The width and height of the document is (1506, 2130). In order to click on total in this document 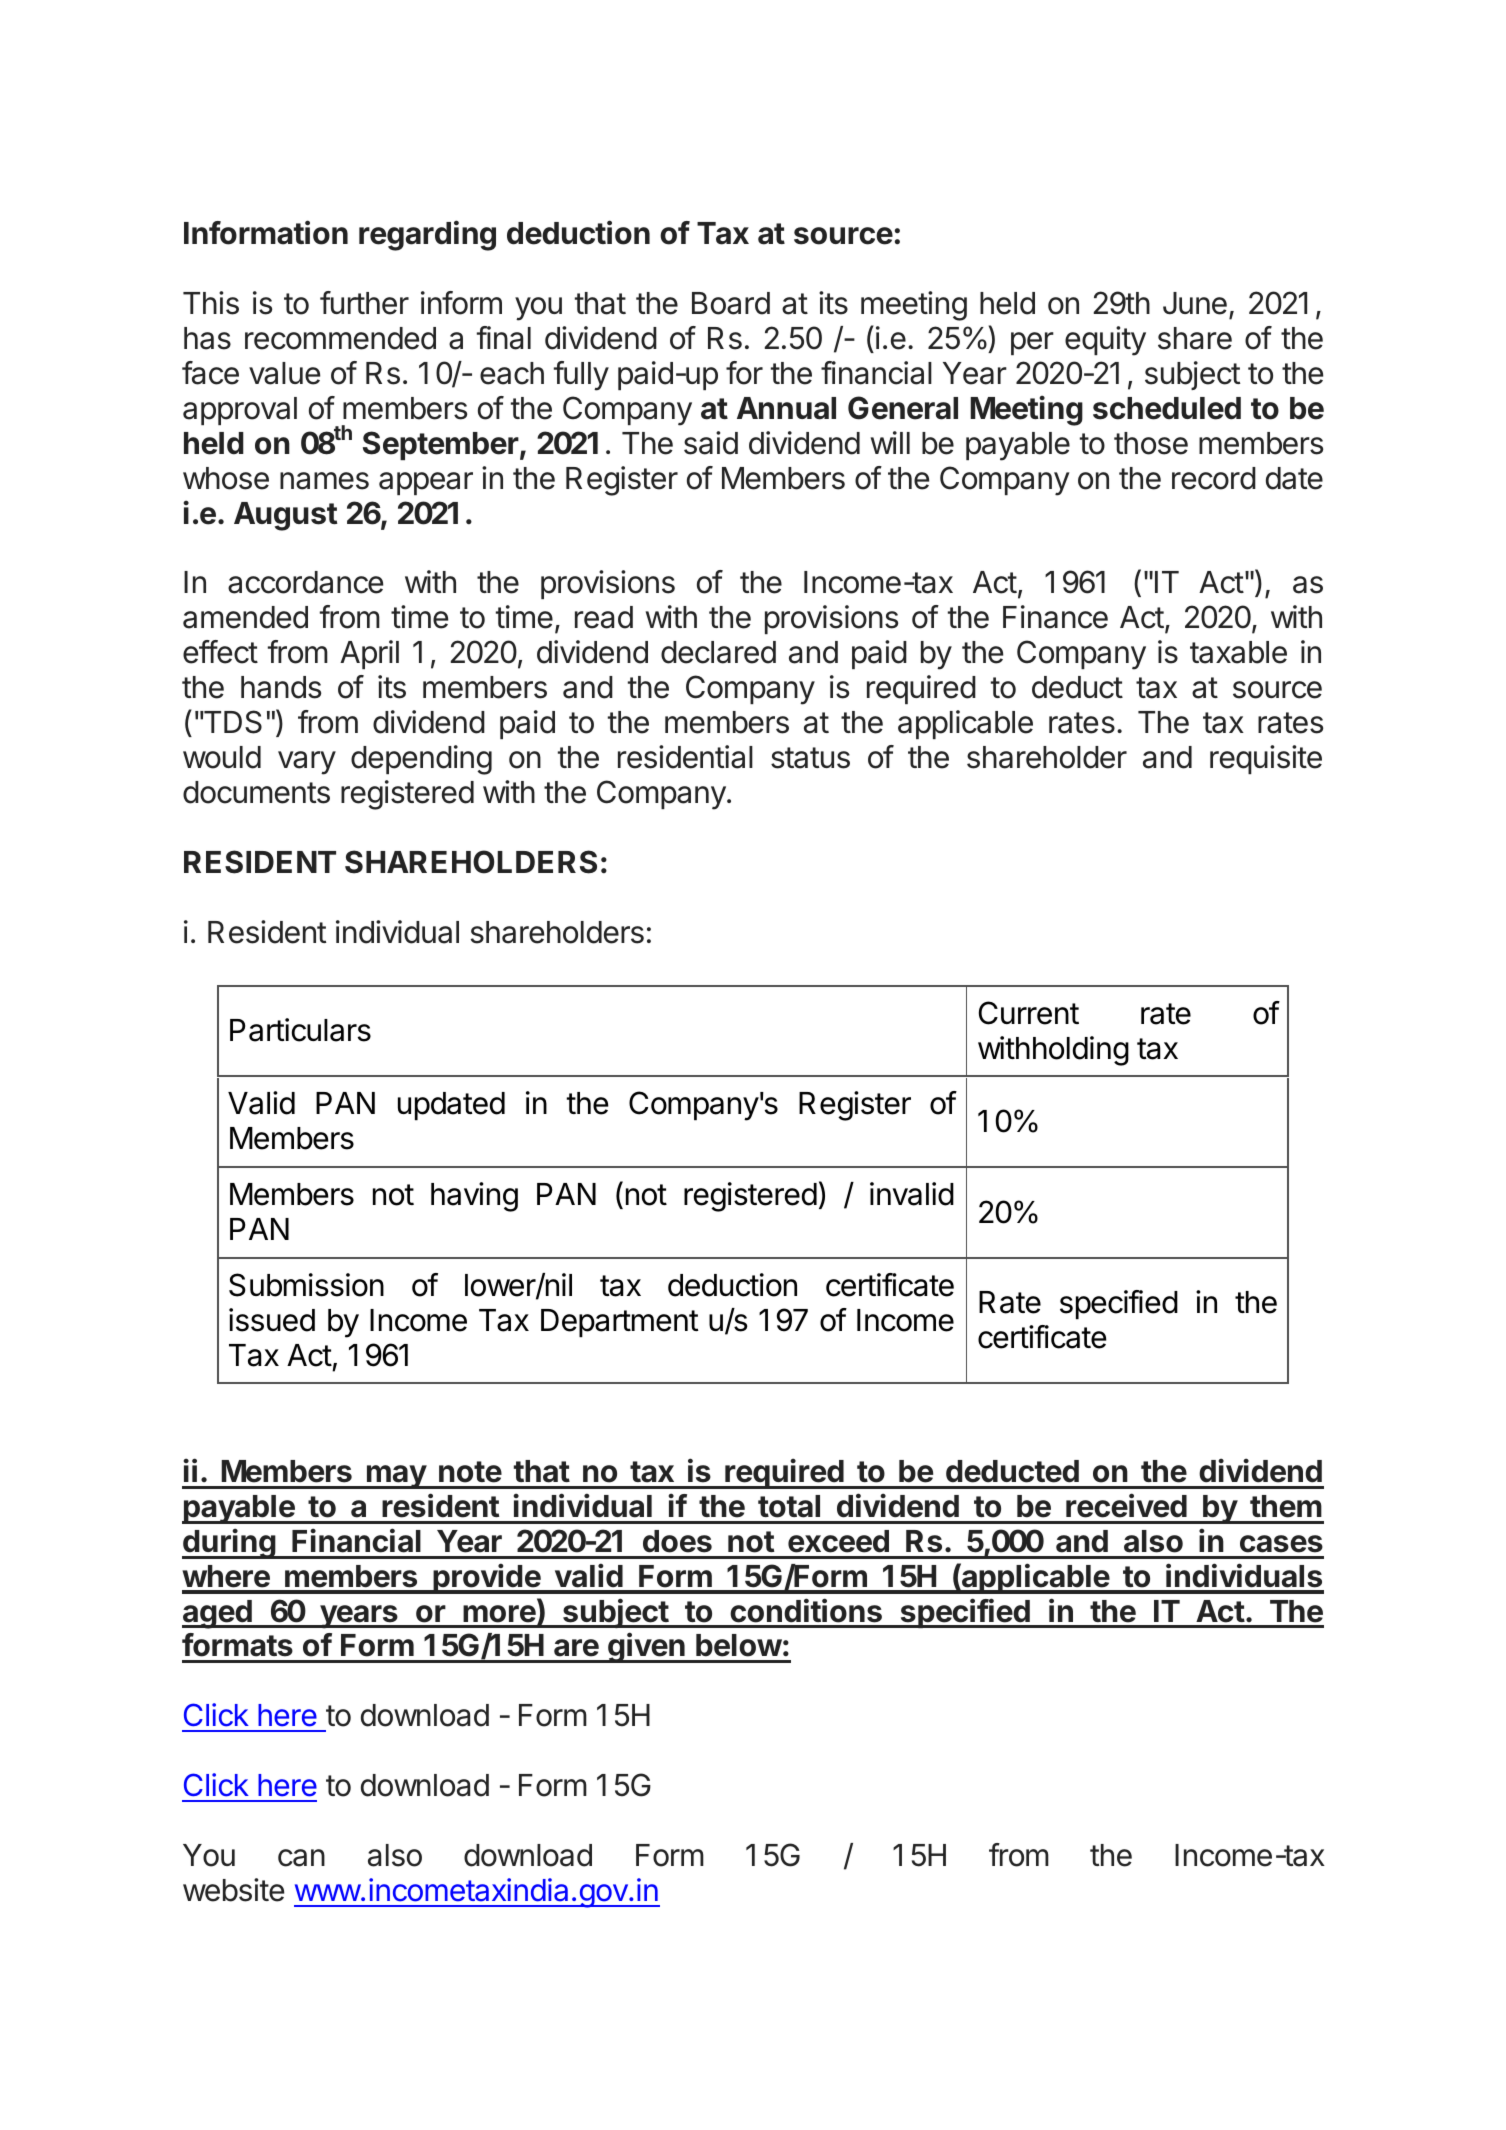, I will do `click(789, 1506)`.
